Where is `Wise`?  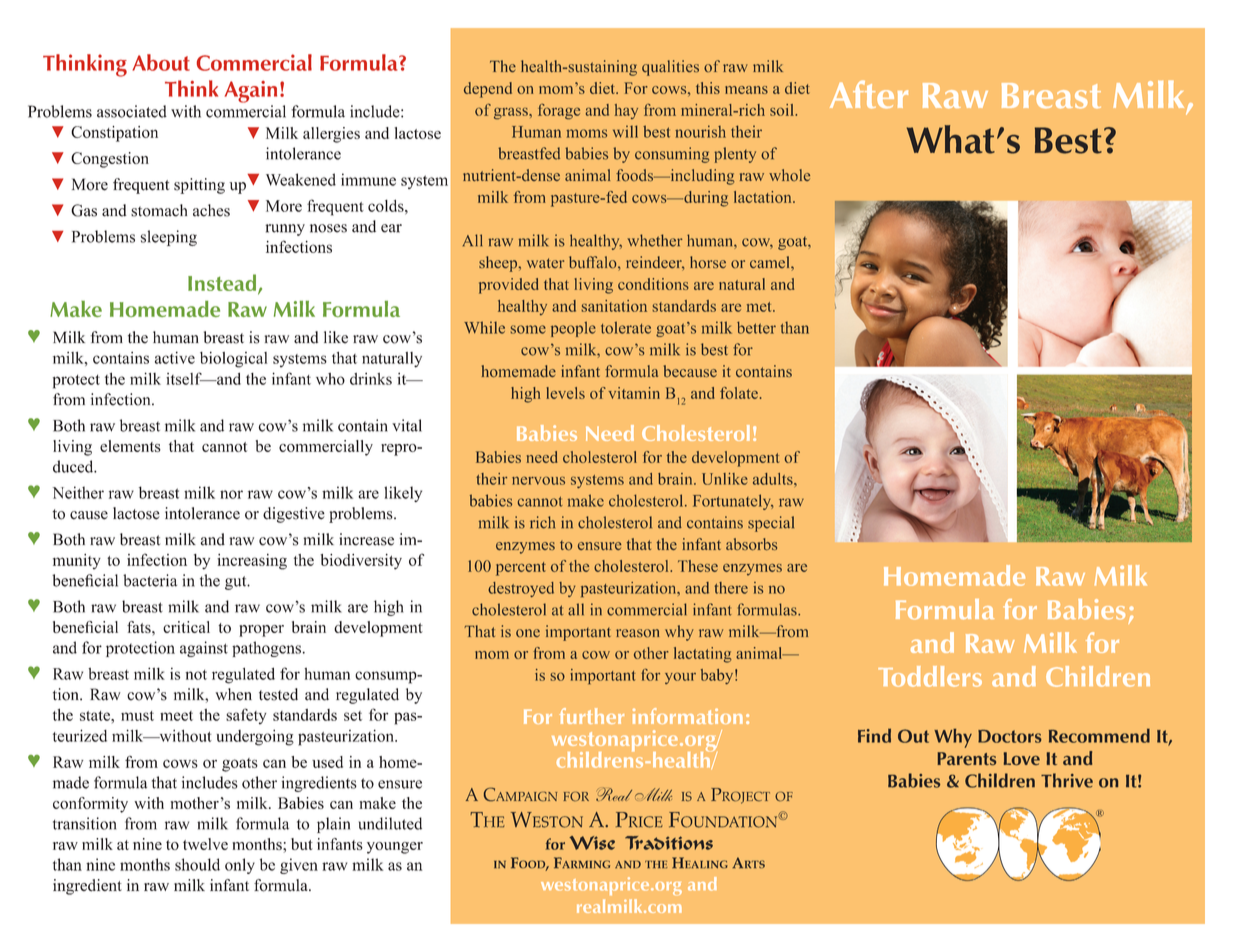
Wise is located at coordinates (592, 843).
